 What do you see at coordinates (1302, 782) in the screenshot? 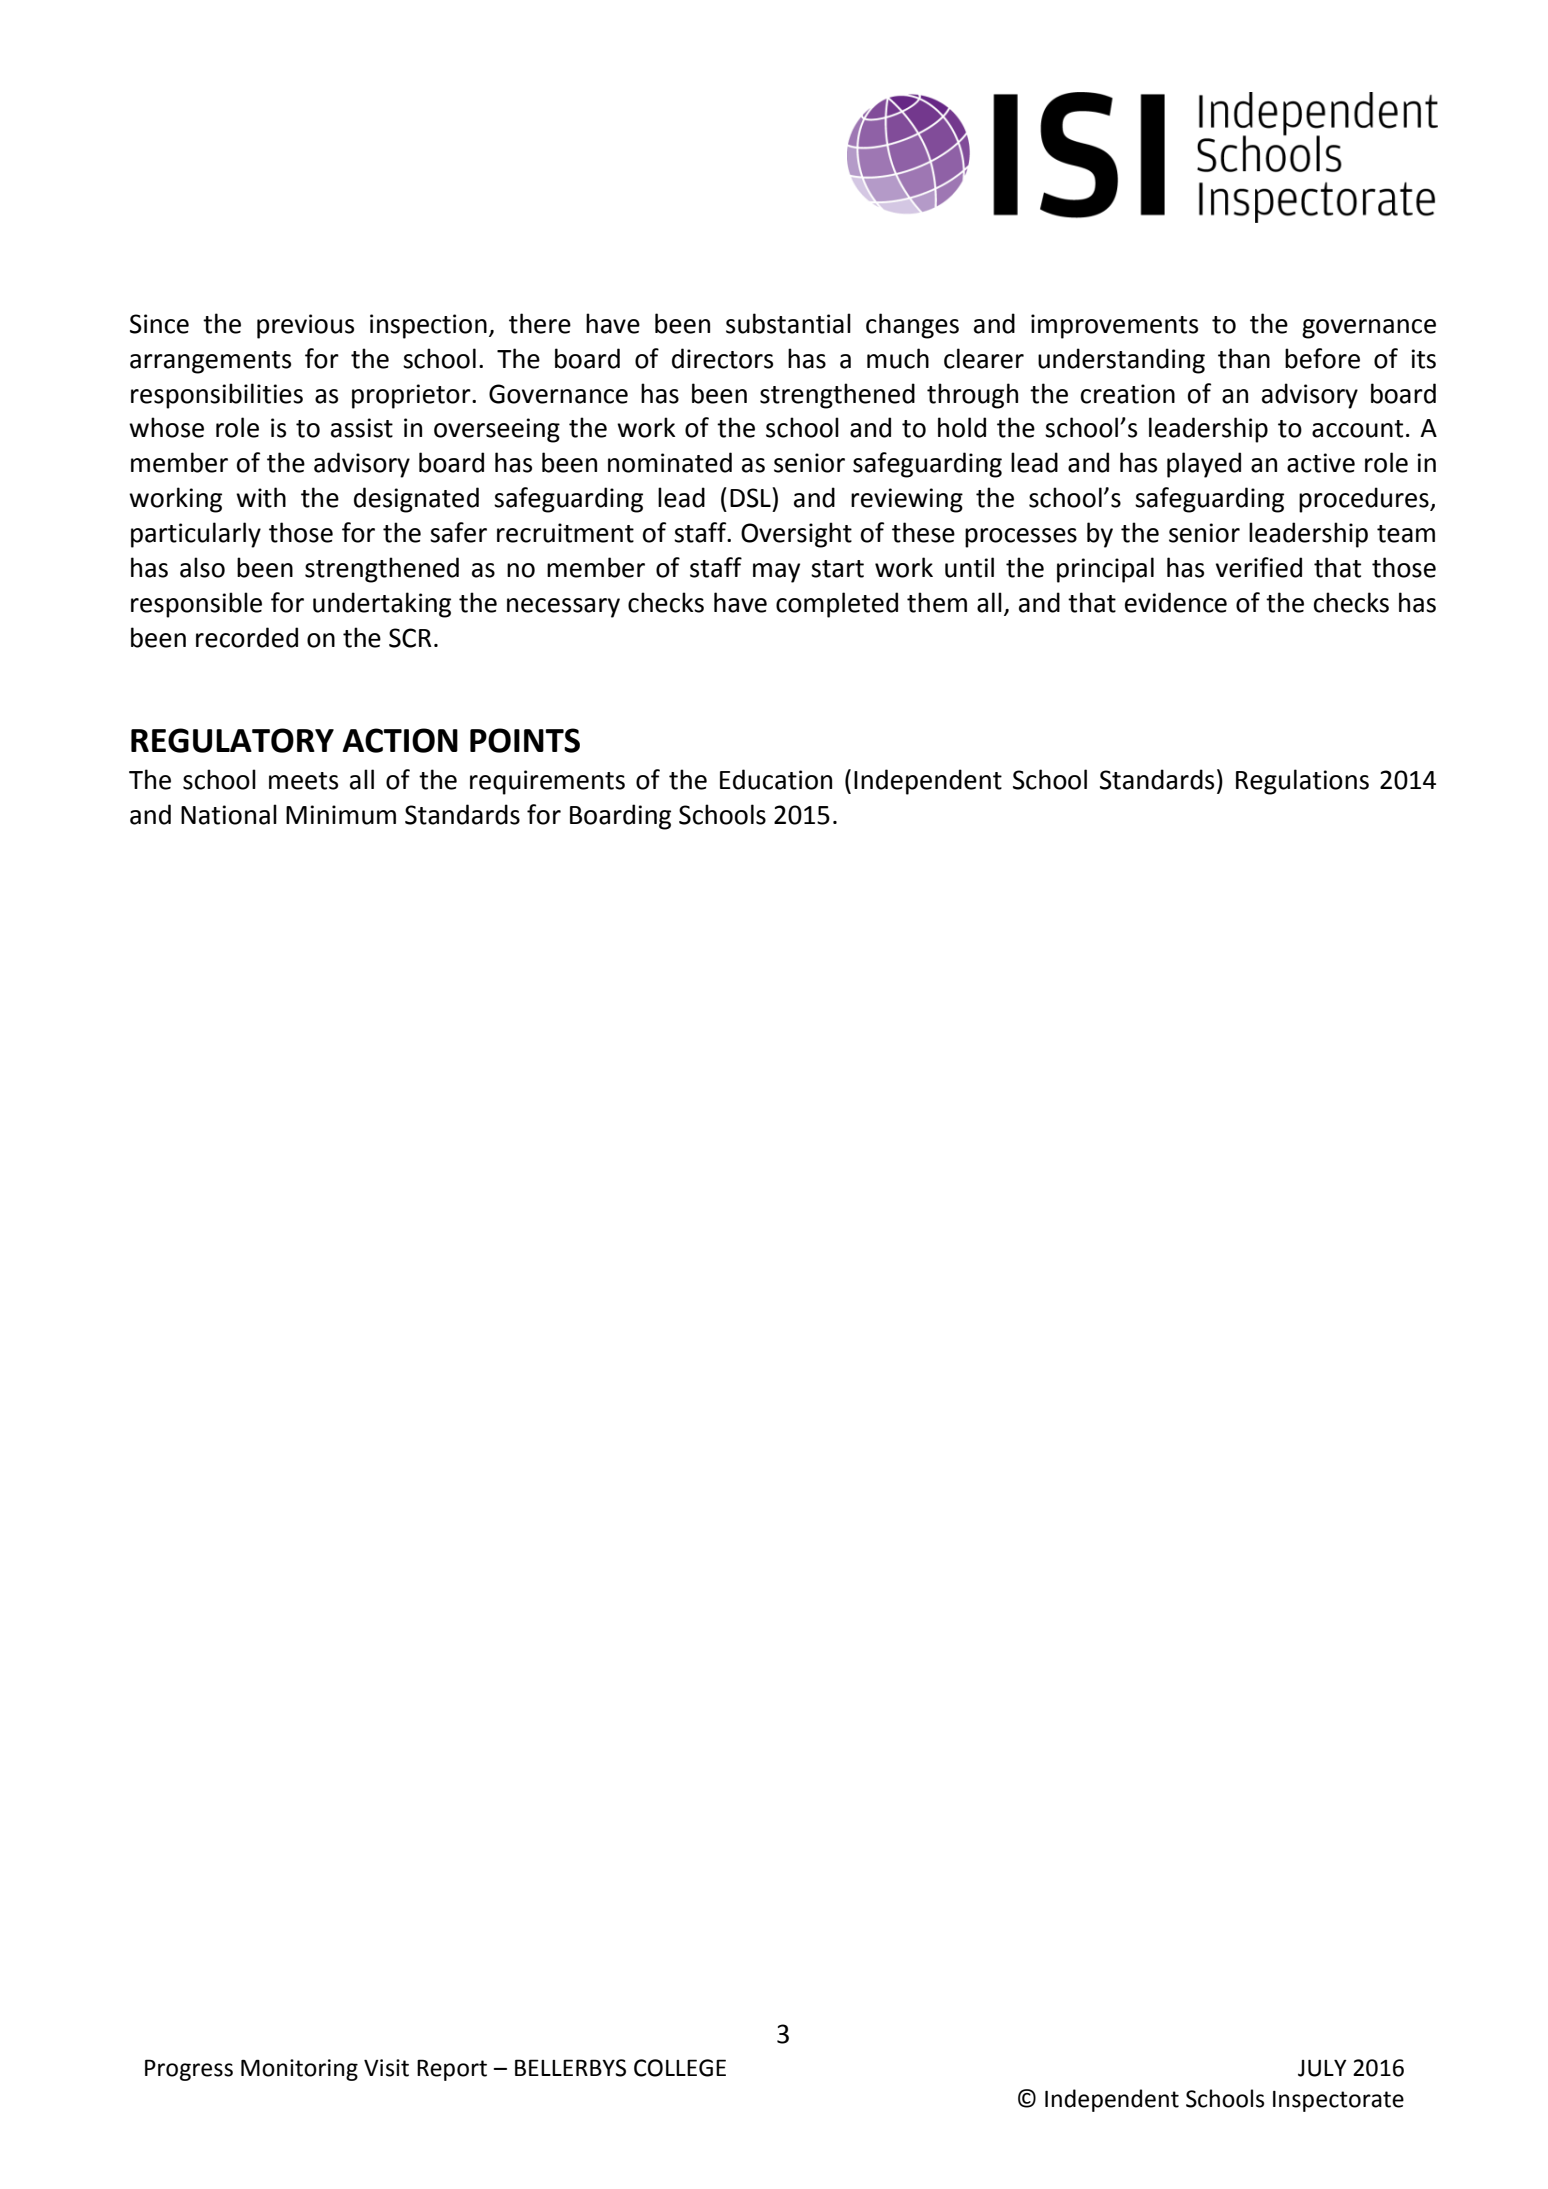
I see `Regulations` at bounding box center [1302, 782].
